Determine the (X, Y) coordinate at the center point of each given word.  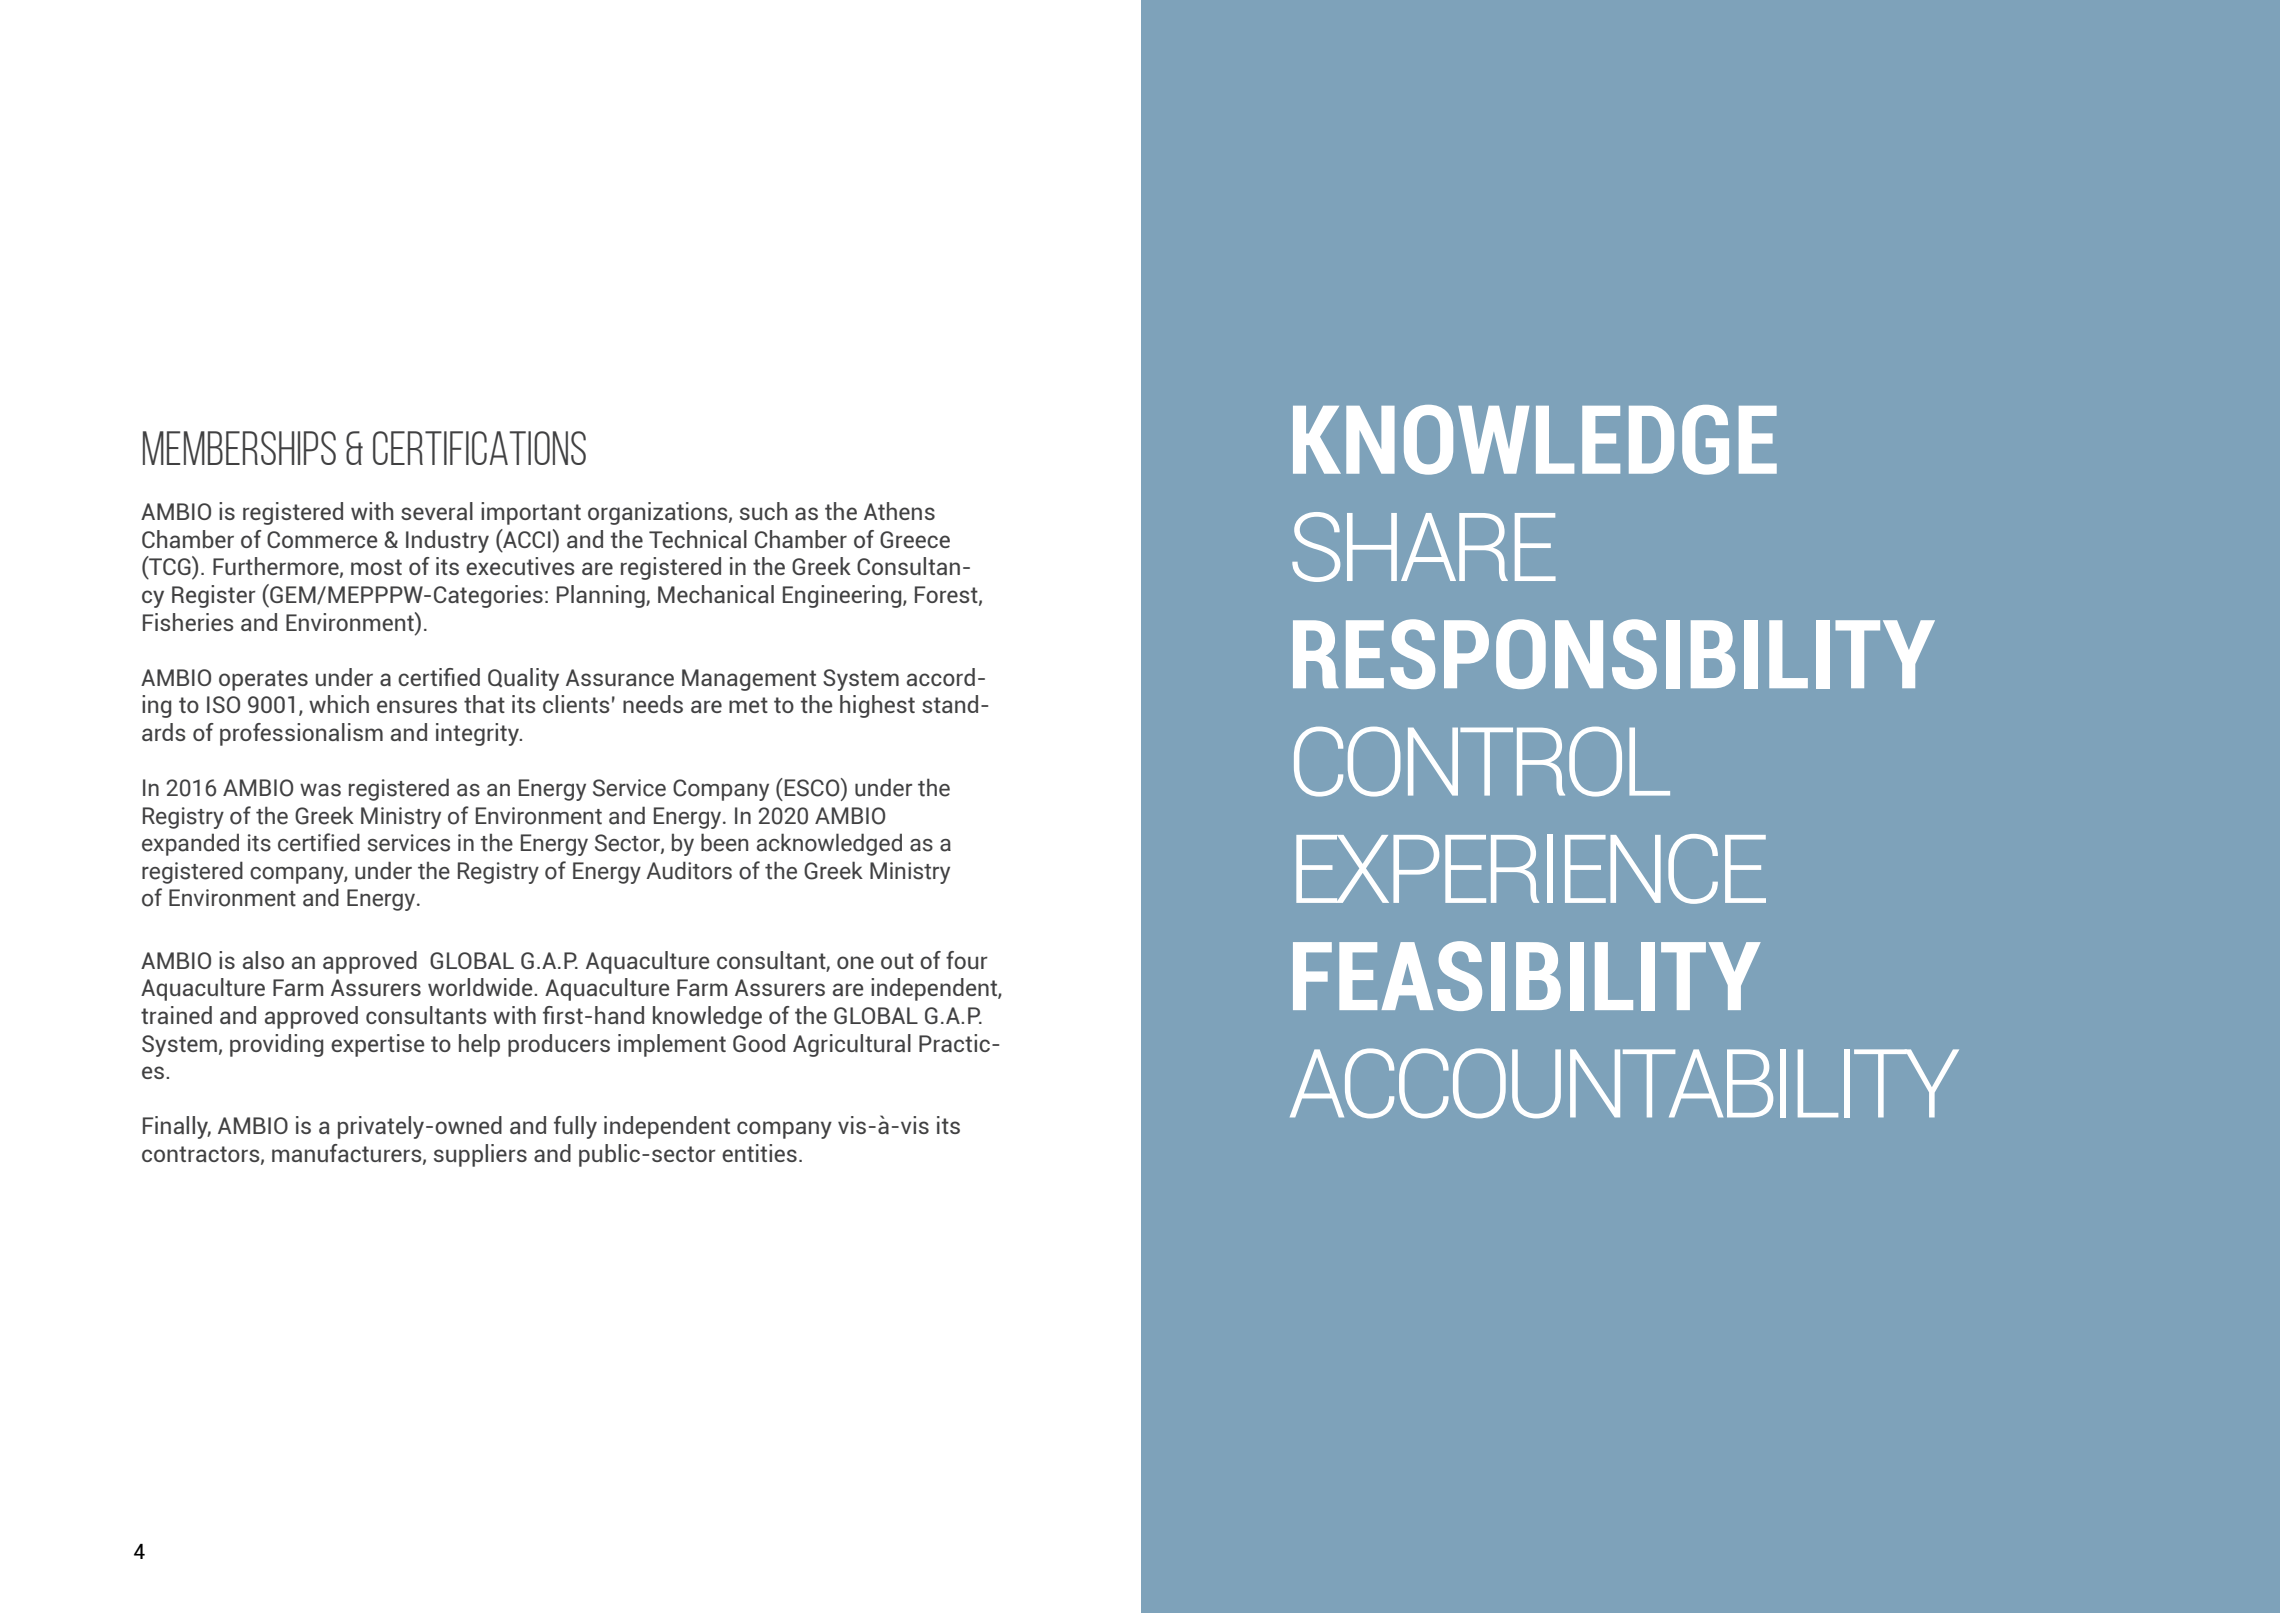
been (724, 842)
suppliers (480, 1155)
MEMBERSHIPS (239, 448)
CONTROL (1482, 762)
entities (759, 1153)
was (320, 790)
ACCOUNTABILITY (1624, 1083)
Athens (899, 511)
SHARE (1424, 547)
